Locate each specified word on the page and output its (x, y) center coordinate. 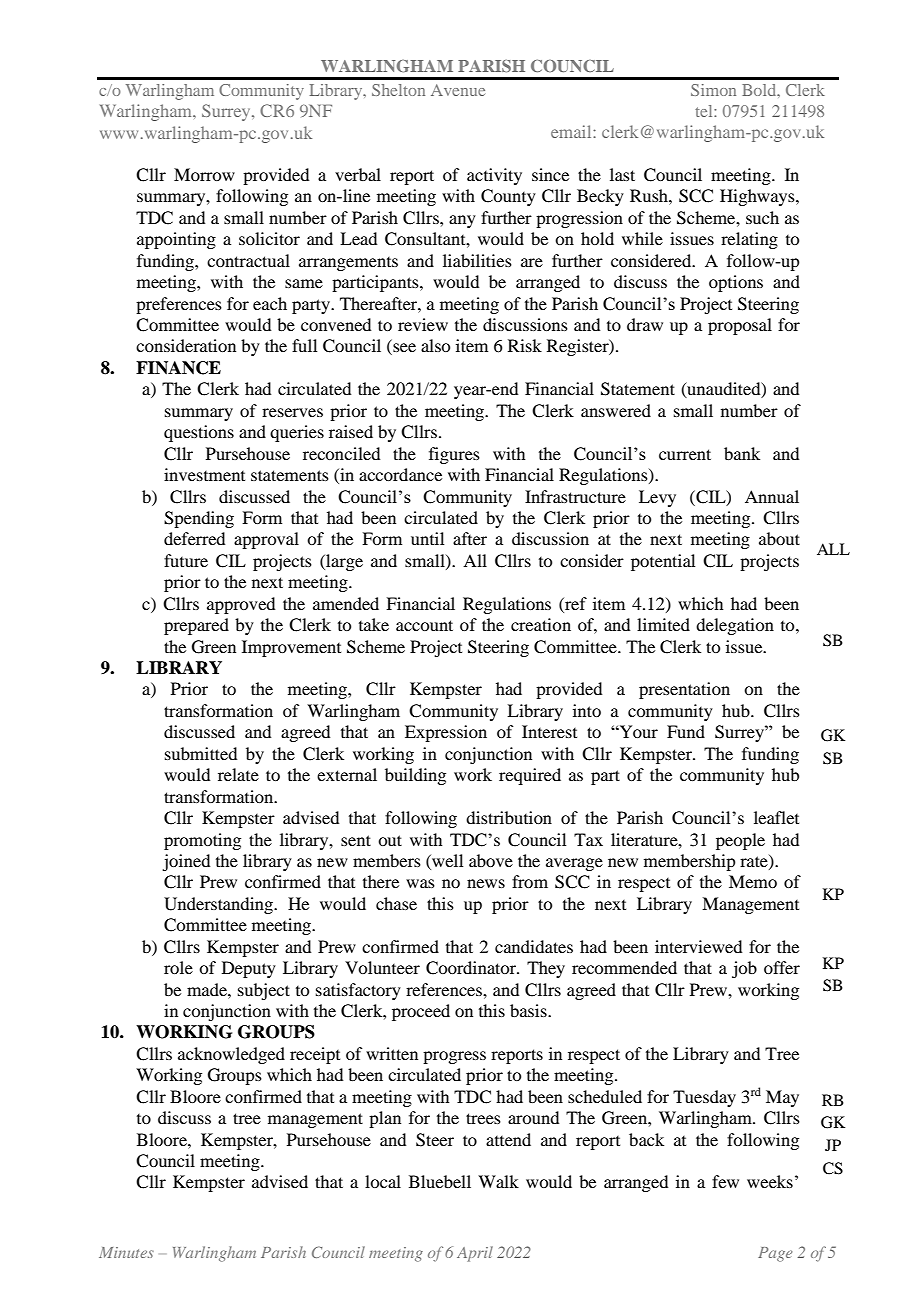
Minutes (126, 1252)
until (427, 538)
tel (705, 111)
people (740, 841)
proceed (421, 1012)
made (208, 989)
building (415, 776)
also (435, 345)
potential (663, 562)
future (186, 560)
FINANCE (178, 368)
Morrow (204, 174)
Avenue (458, 90)
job (744, 969)
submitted (201, 753)
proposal (740, 326)
